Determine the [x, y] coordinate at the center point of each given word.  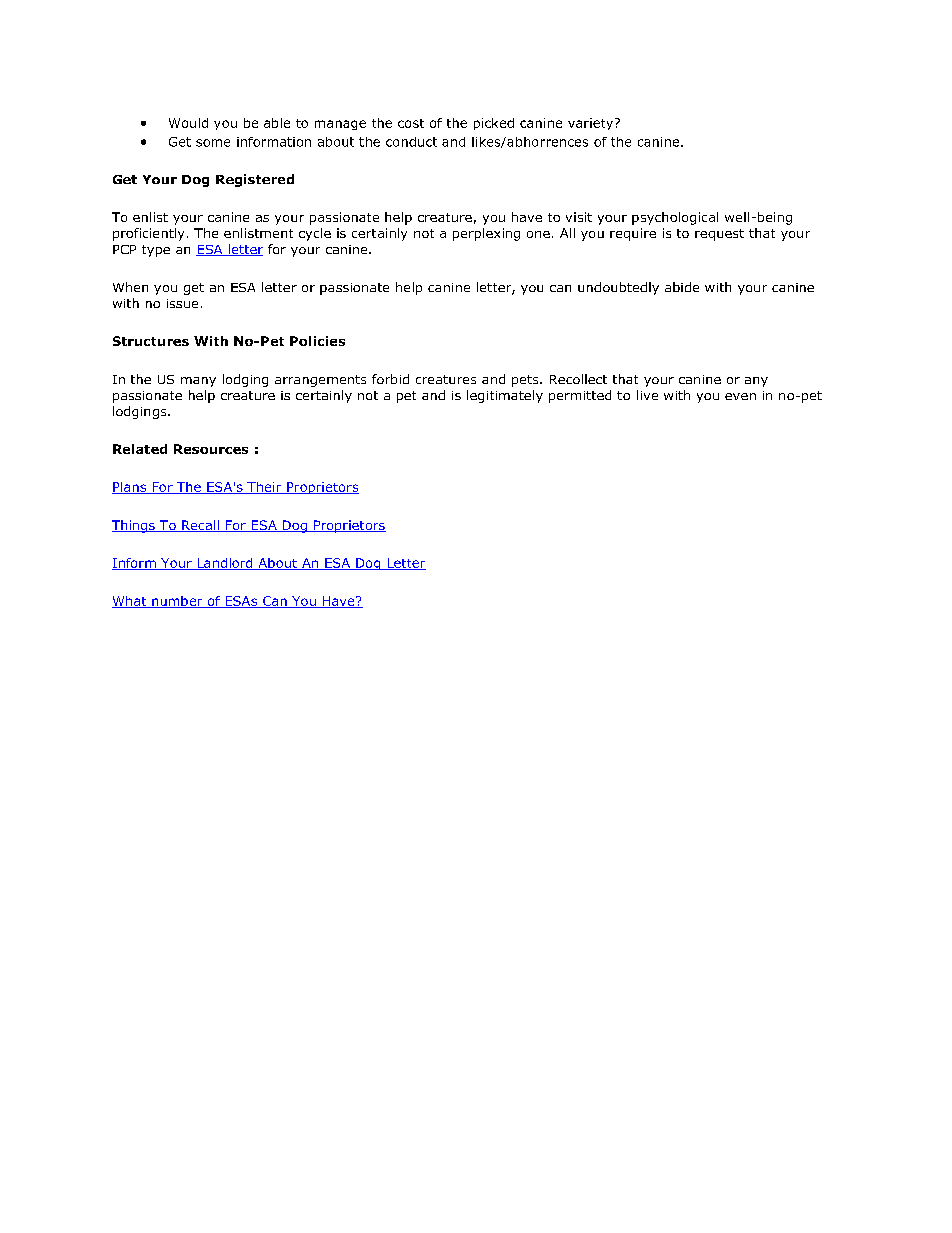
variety [592, 124]
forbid [390, 379]
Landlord [225, 564]
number [177, 602]
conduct [411, 142]
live [647, 395]
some [213, 143]
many [198, 382]
